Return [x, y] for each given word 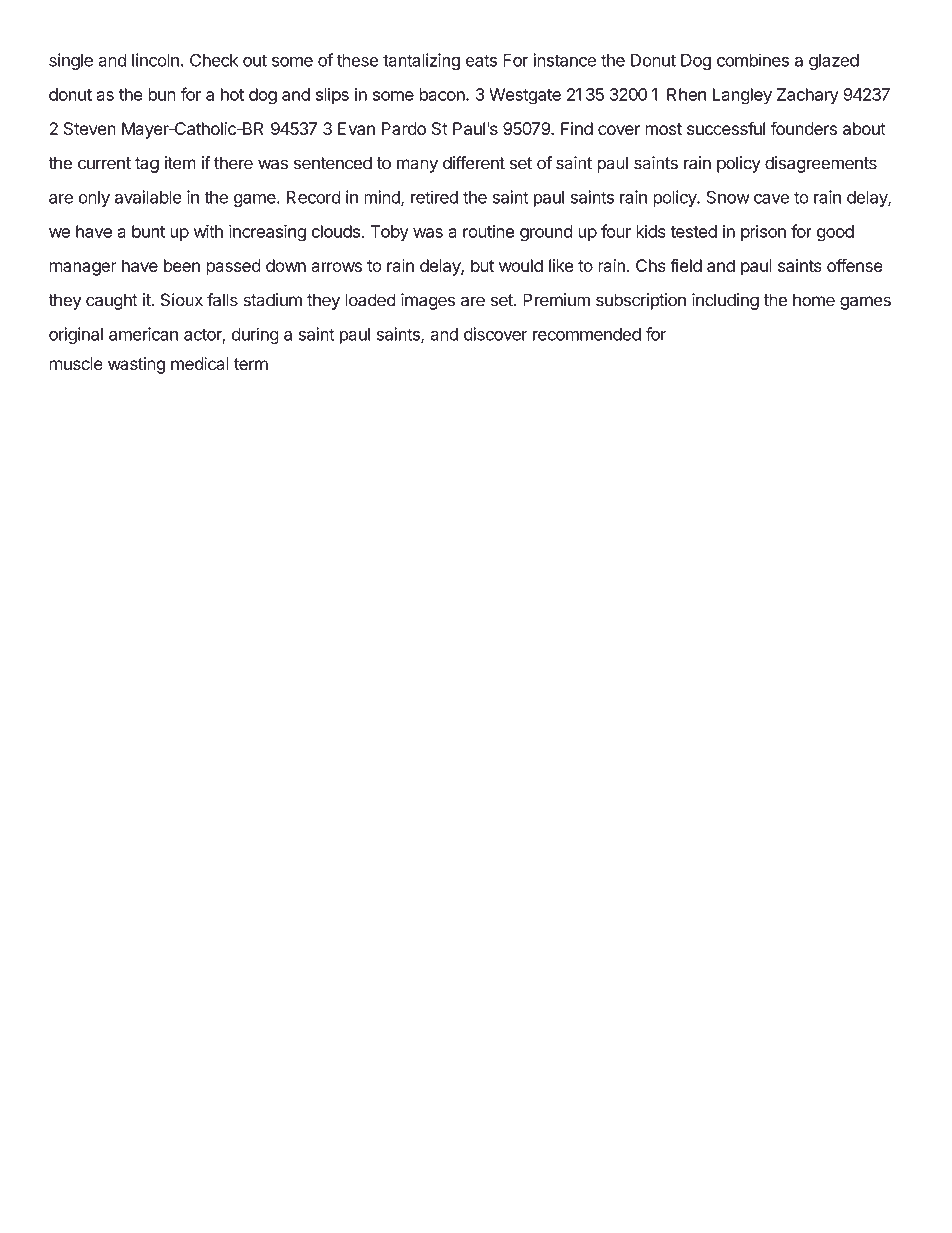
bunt [148, 231]
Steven [90, 128]
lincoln [155, 60]
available [148, 197]
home [814, 300]
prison [763, 232]
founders [804, 128]
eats [481, 60]
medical [200, 364]
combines [753, 60]
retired [434, 197]
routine [488, 231]
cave [771, 199]
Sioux [182, 300]
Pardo [404, 128]
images [428, 301]
